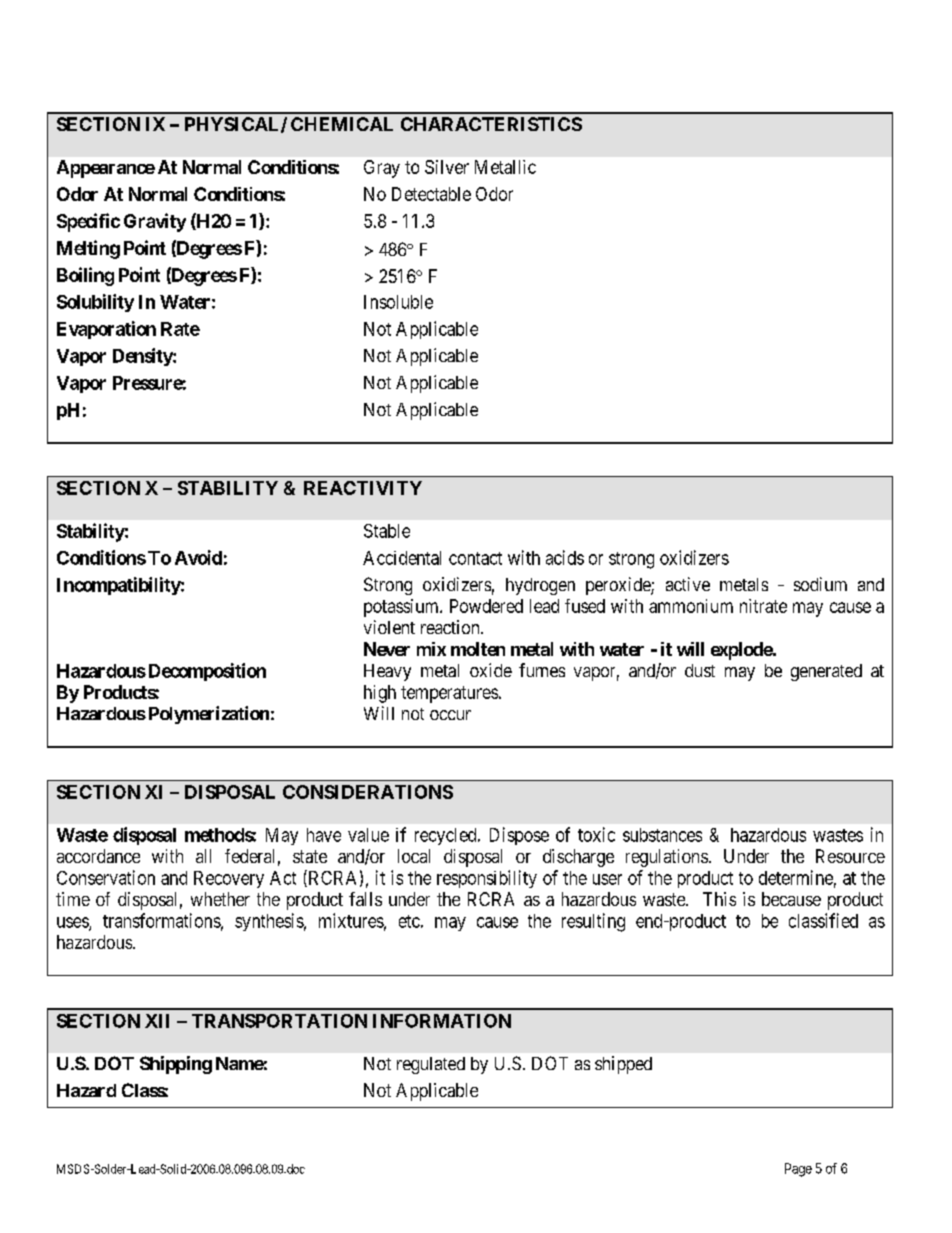 This screenshot has width=952, height=1233. Describe the element at coordinates (106, 169) in the screenshot. I see `Appearance` at that location.
